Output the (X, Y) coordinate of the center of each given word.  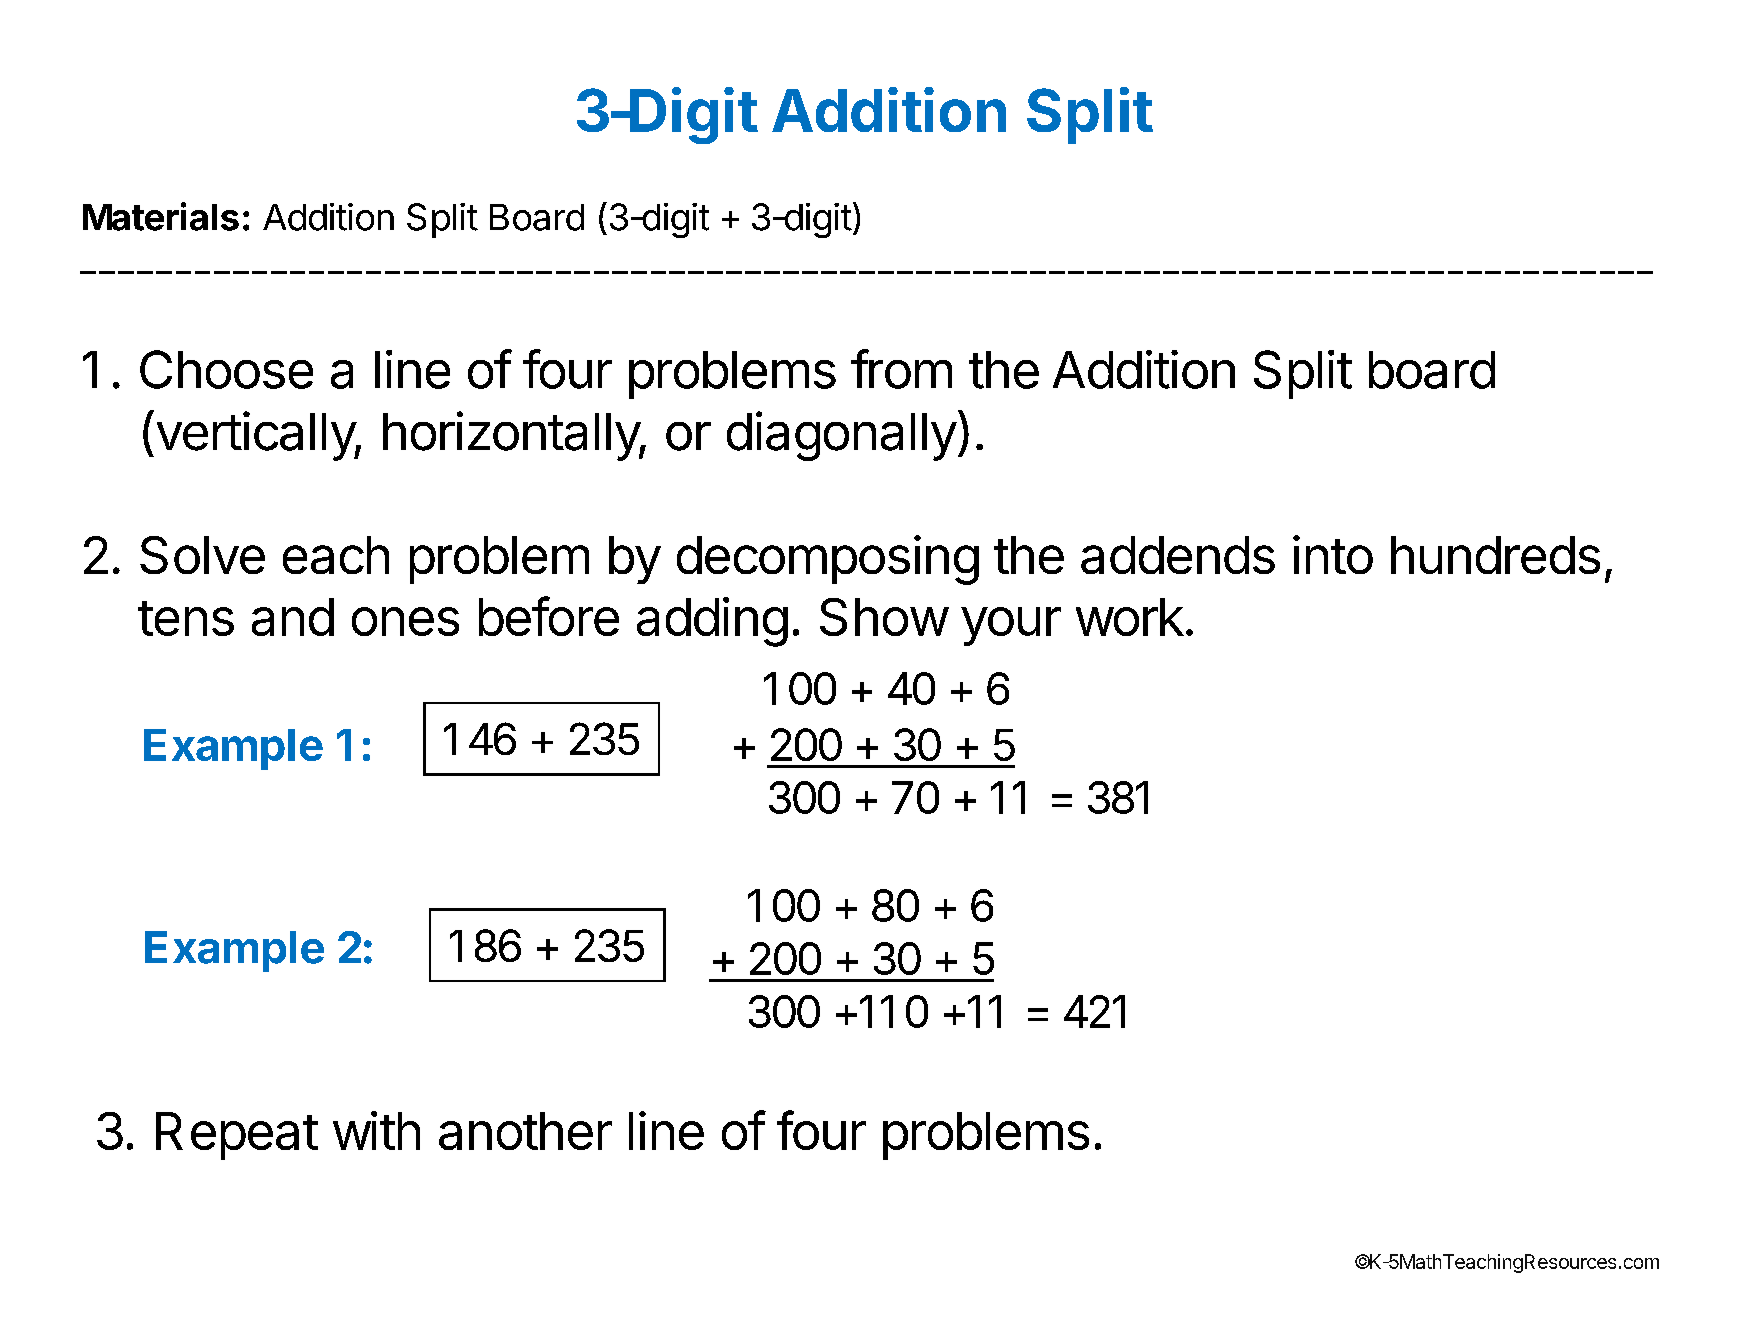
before (549, 616)
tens (186, 618)
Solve (202, 555)
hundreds (1495, 555)
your (1011, 626)
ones (405, 621)
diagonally (842, 436)
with (376, 1130)
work (1130, 617)
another (525, 1131)
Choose (226, 369)
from (901, 369)
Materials (161, 216)
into (1333, 554)
